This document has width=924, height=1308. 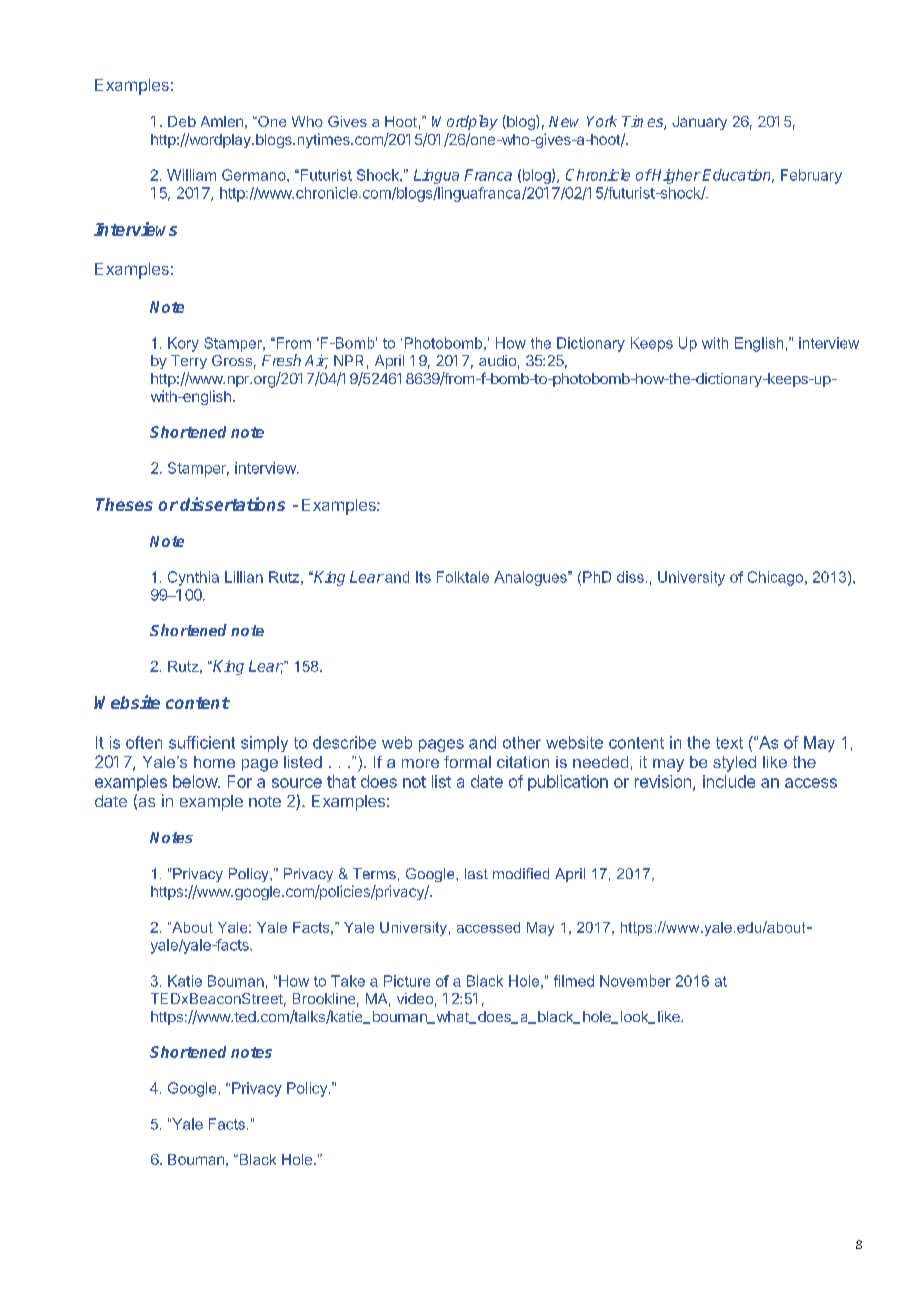 What do you see at coordinates (202, 742) in the document?
I see `sufficient` at bounding box center [202, 742].
